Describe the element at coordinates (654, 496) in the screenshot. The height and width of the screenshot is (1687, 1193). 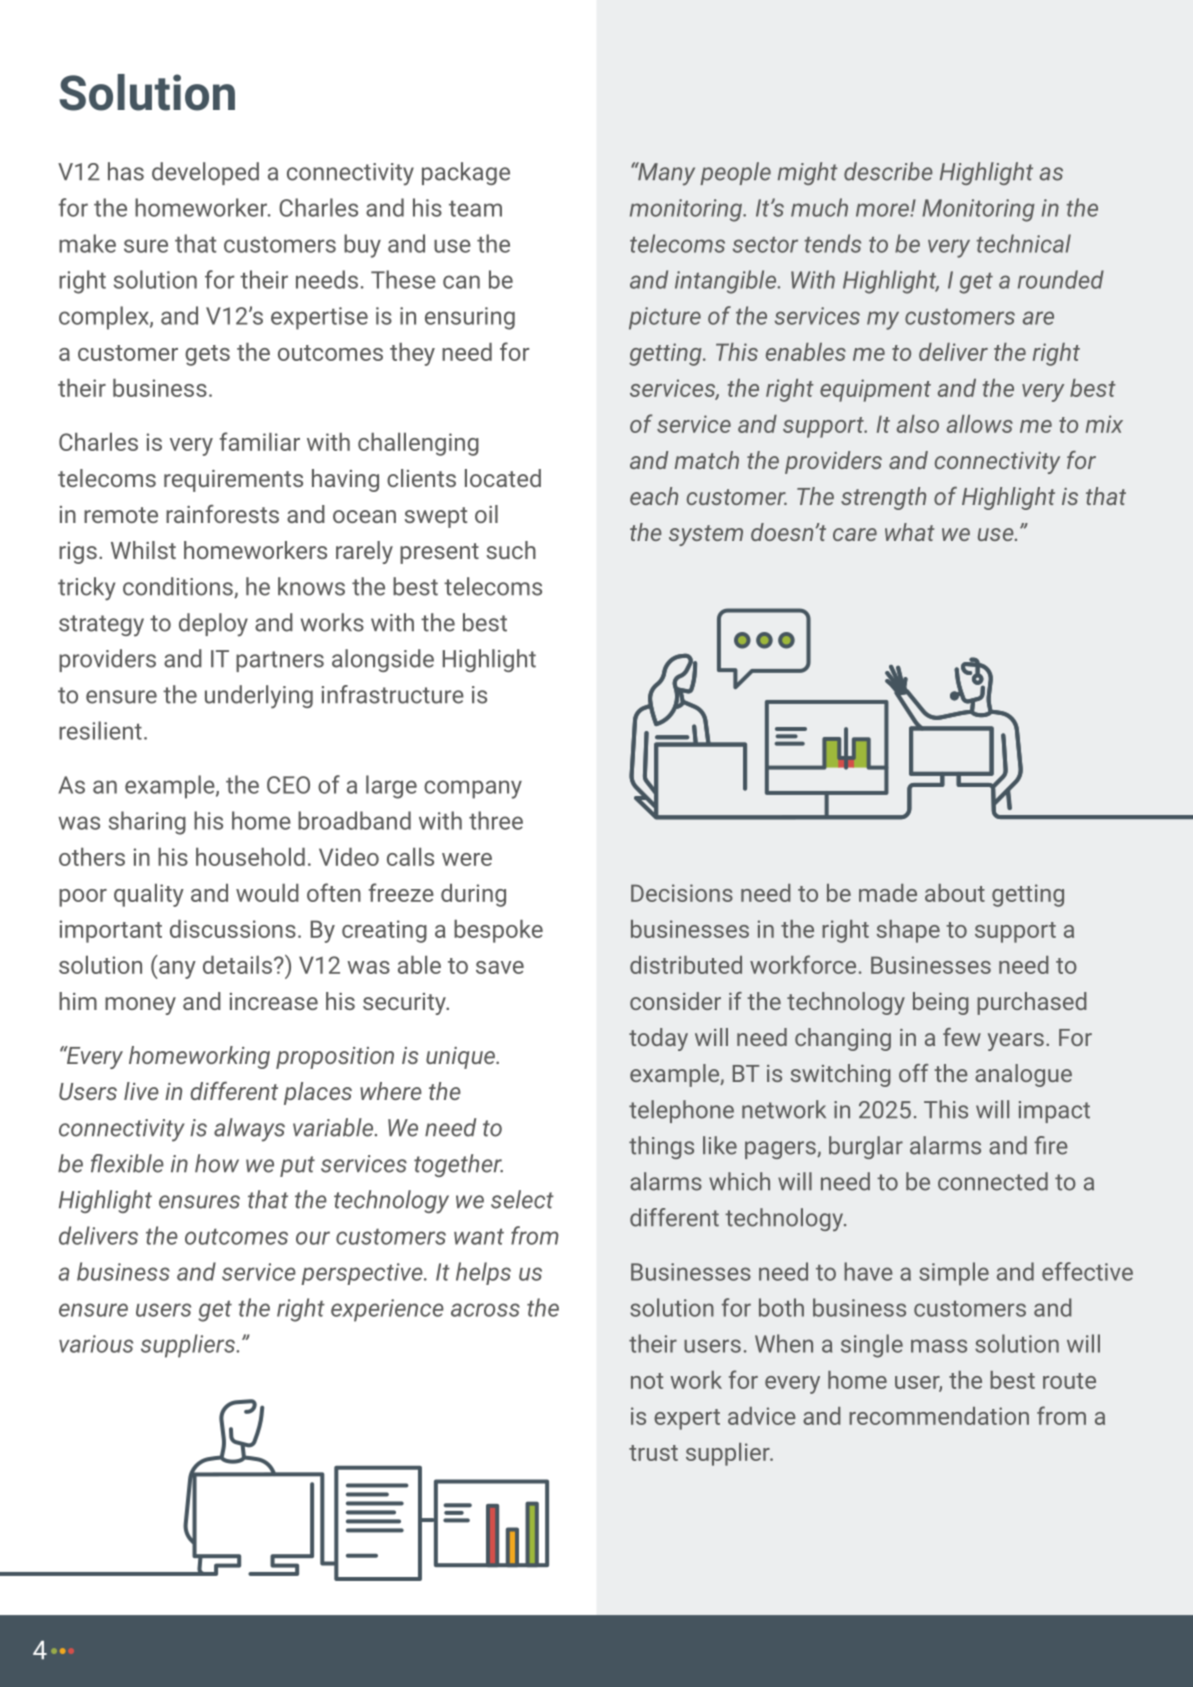
I see `each` at that location.
